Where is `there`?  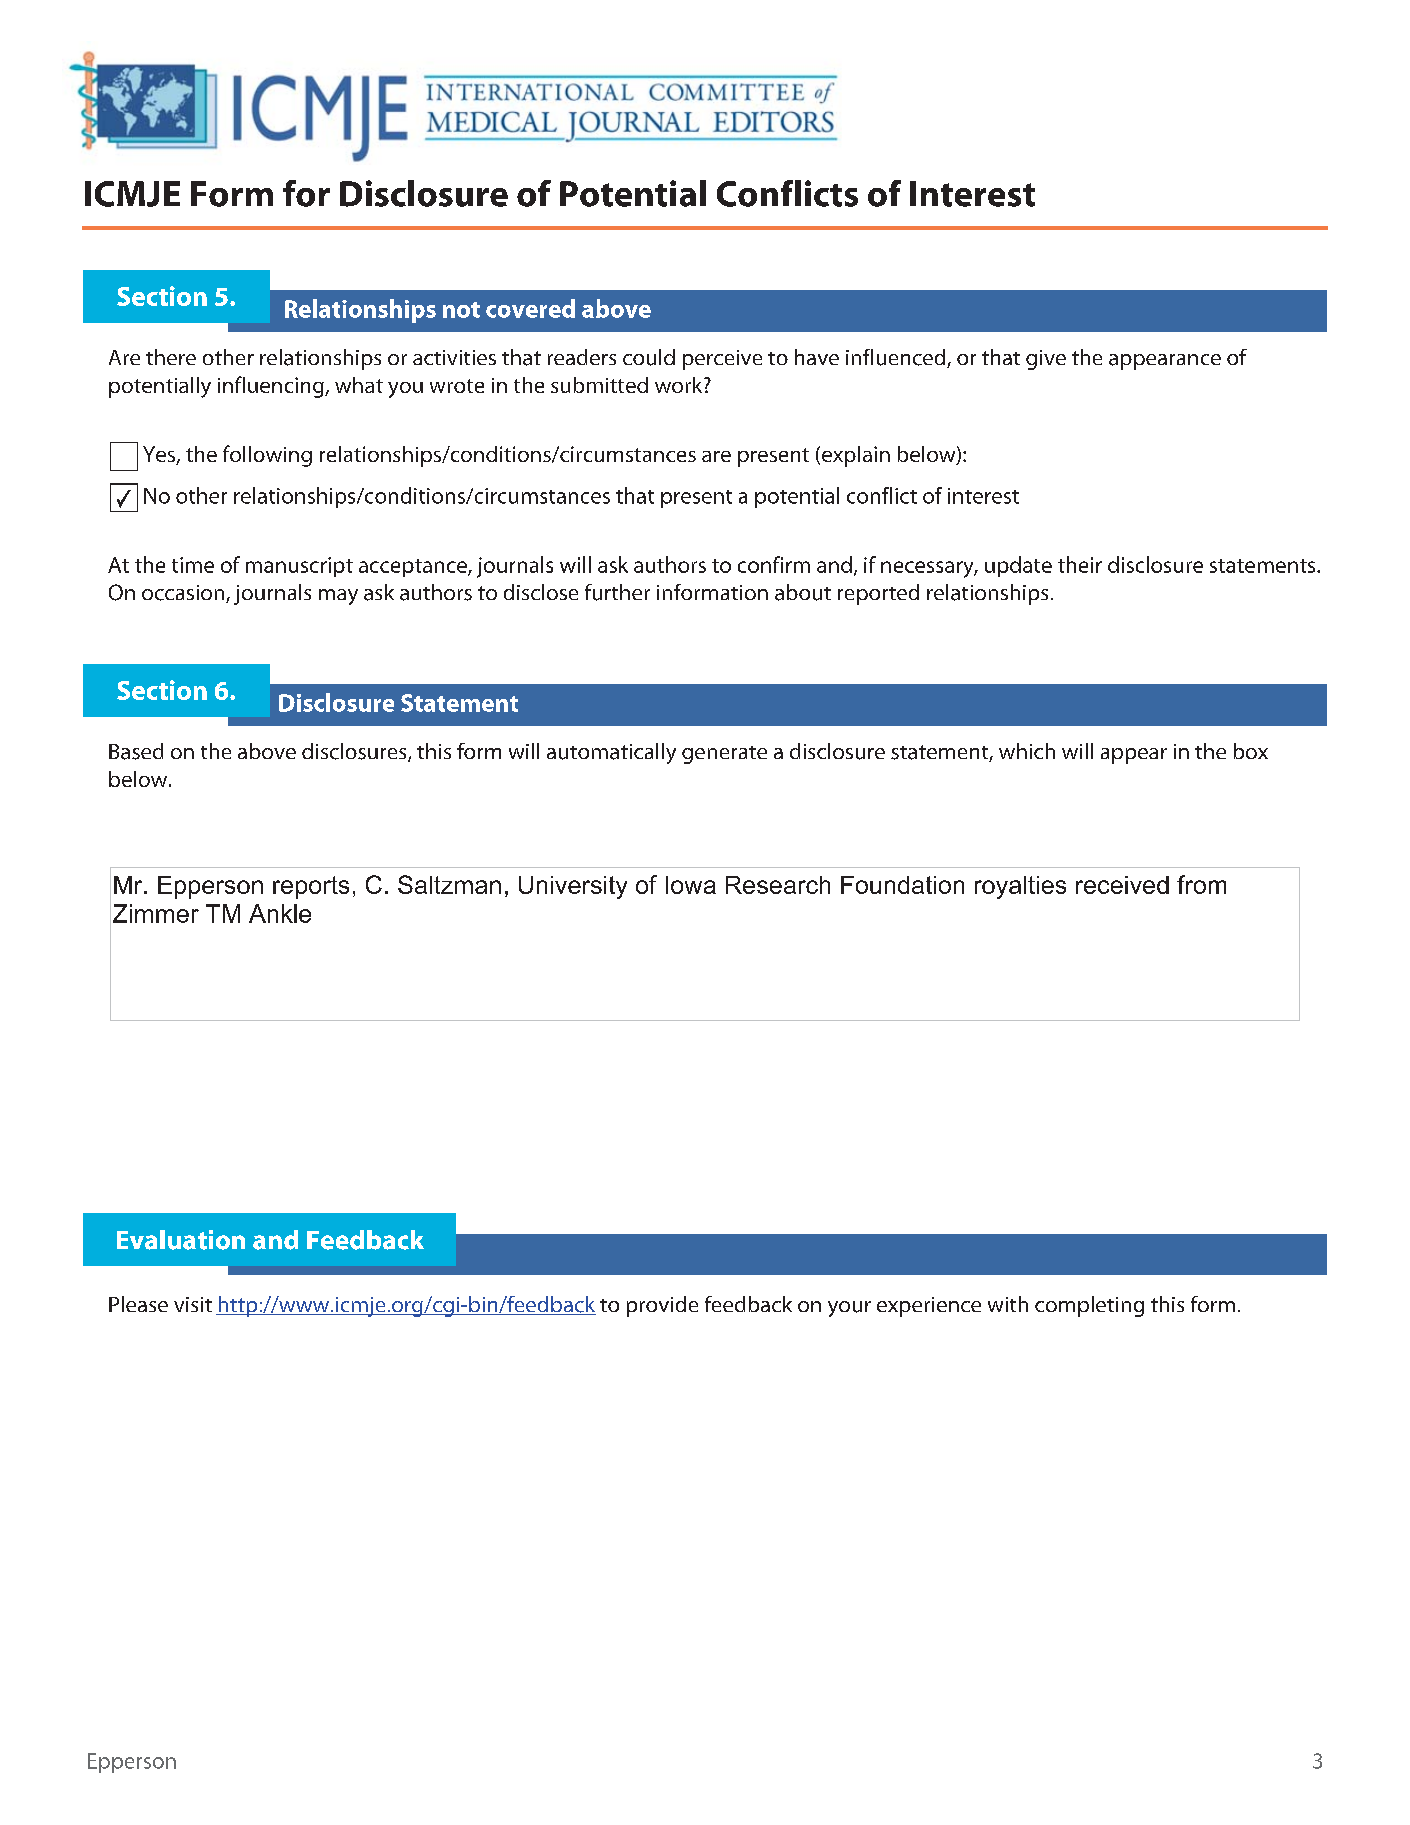 there is located at coordinates (171, 357).
